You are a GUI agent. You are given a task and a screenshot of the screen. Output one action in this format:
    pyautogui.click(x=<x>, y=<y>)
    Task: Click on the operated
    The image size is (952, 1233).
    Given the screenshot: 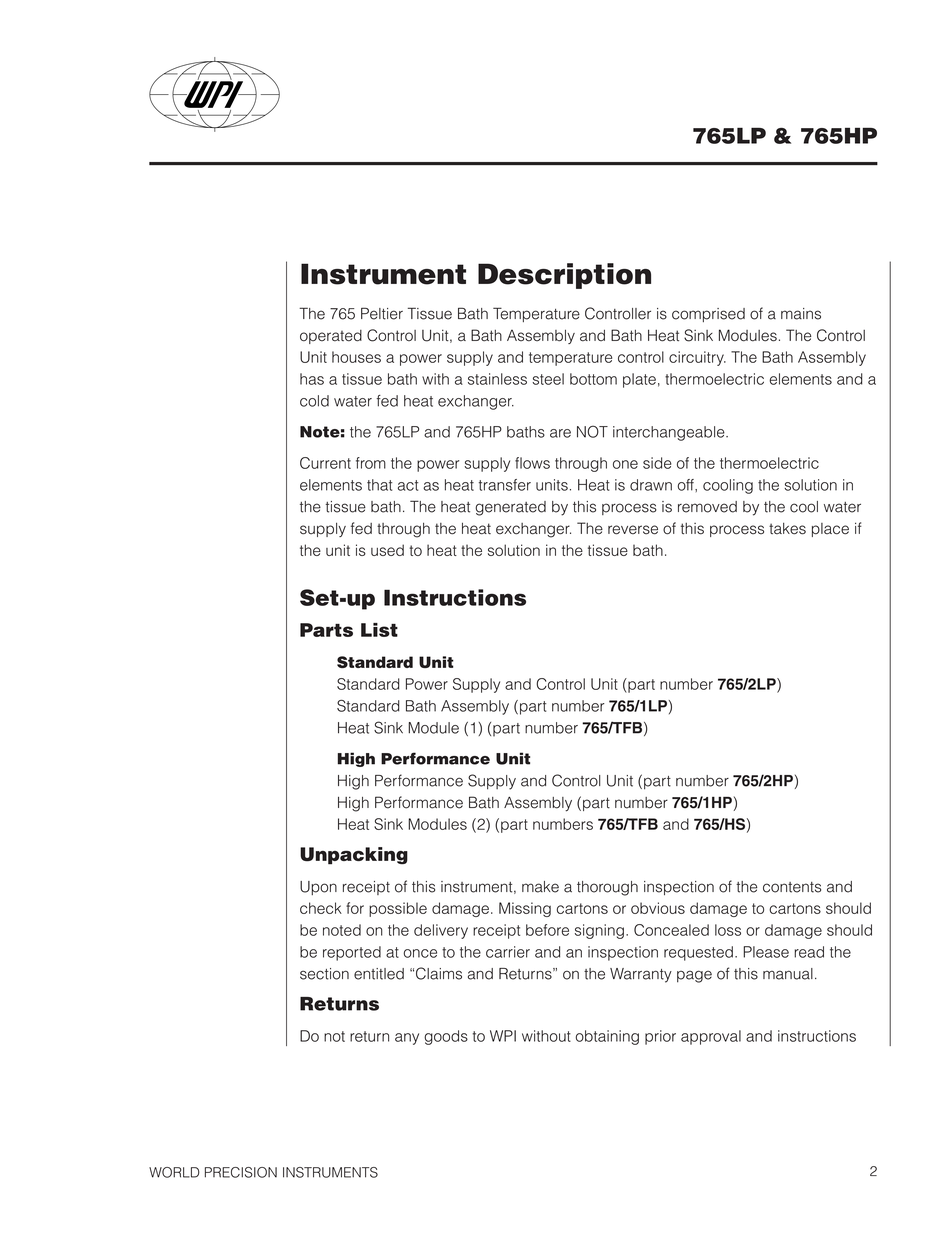 What is the action you would take?
    pyautogui.click(x=331, y=337)
